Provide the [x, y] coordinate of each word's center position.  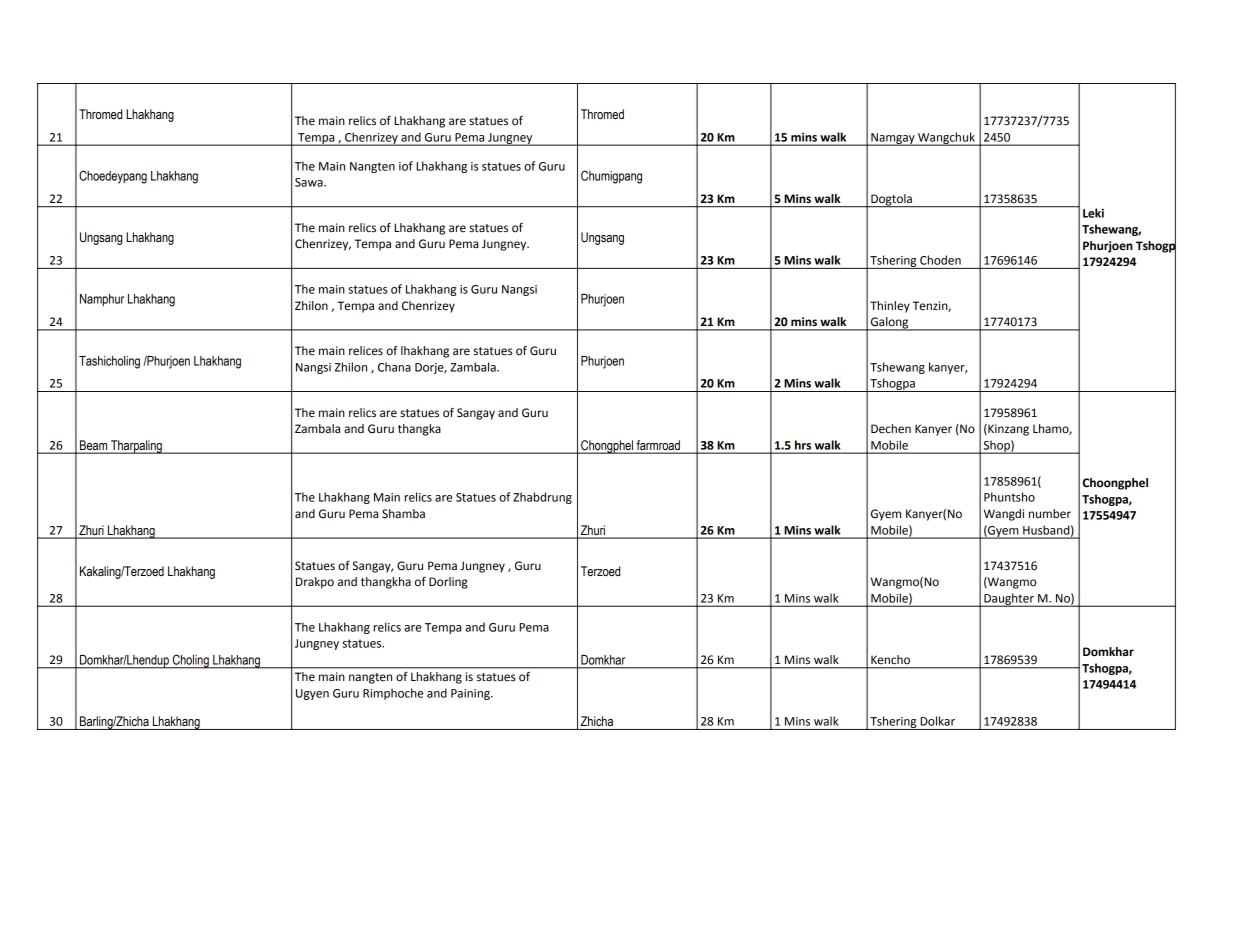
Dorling [448, 583]
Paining [471, 694]
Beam [93, 445]
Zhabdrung [542, 498]
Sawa [310, 182]
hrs [803, 445]
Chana [394, 367]
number [1050, 514]
